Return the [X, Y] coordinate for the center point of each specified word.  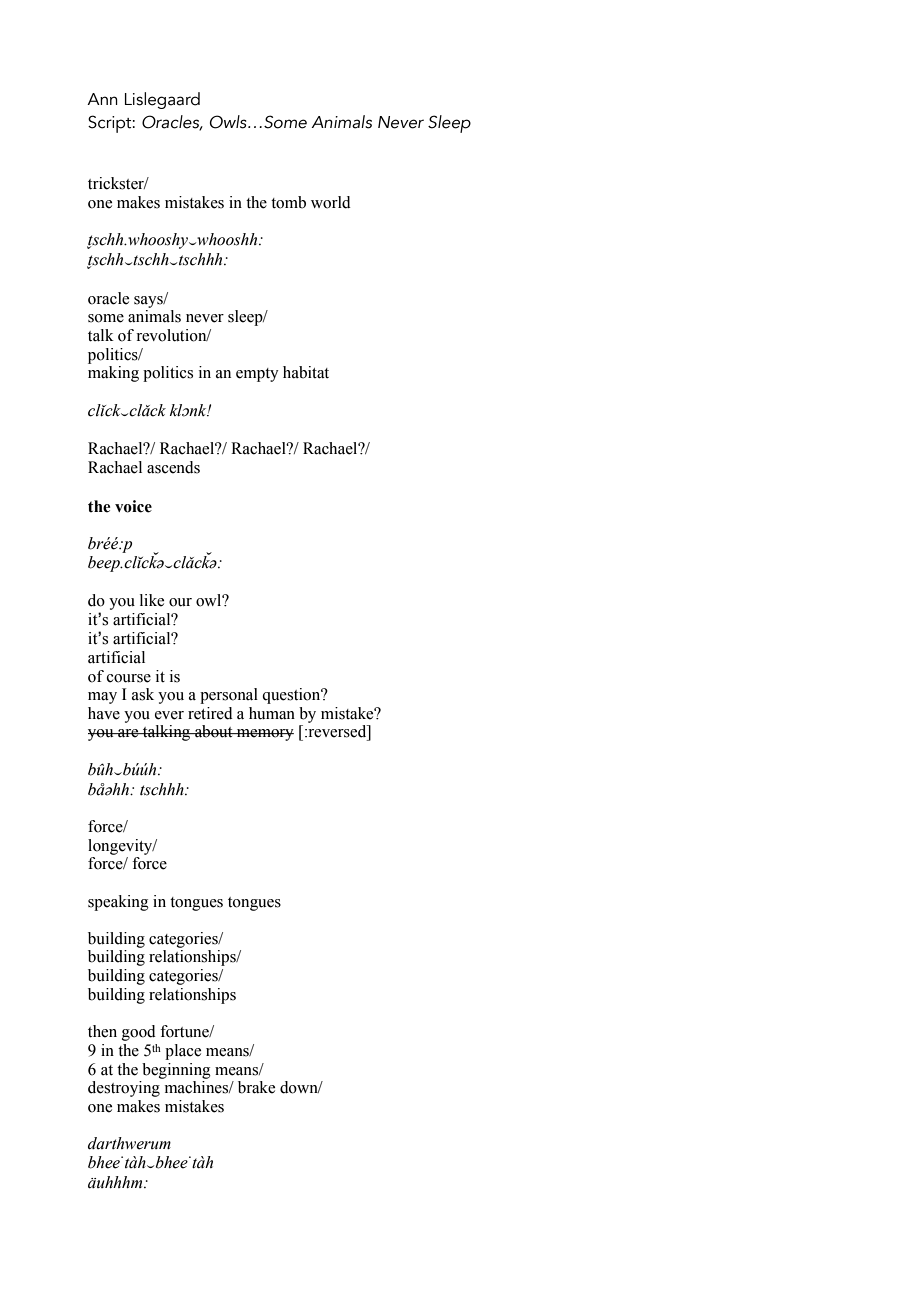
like [152, 600]
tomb [288, 202]
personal [229, 696]
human [272, 713]
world [331, 202]
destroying [124, 1089]
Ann [102, 99]
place [183, 1052]
